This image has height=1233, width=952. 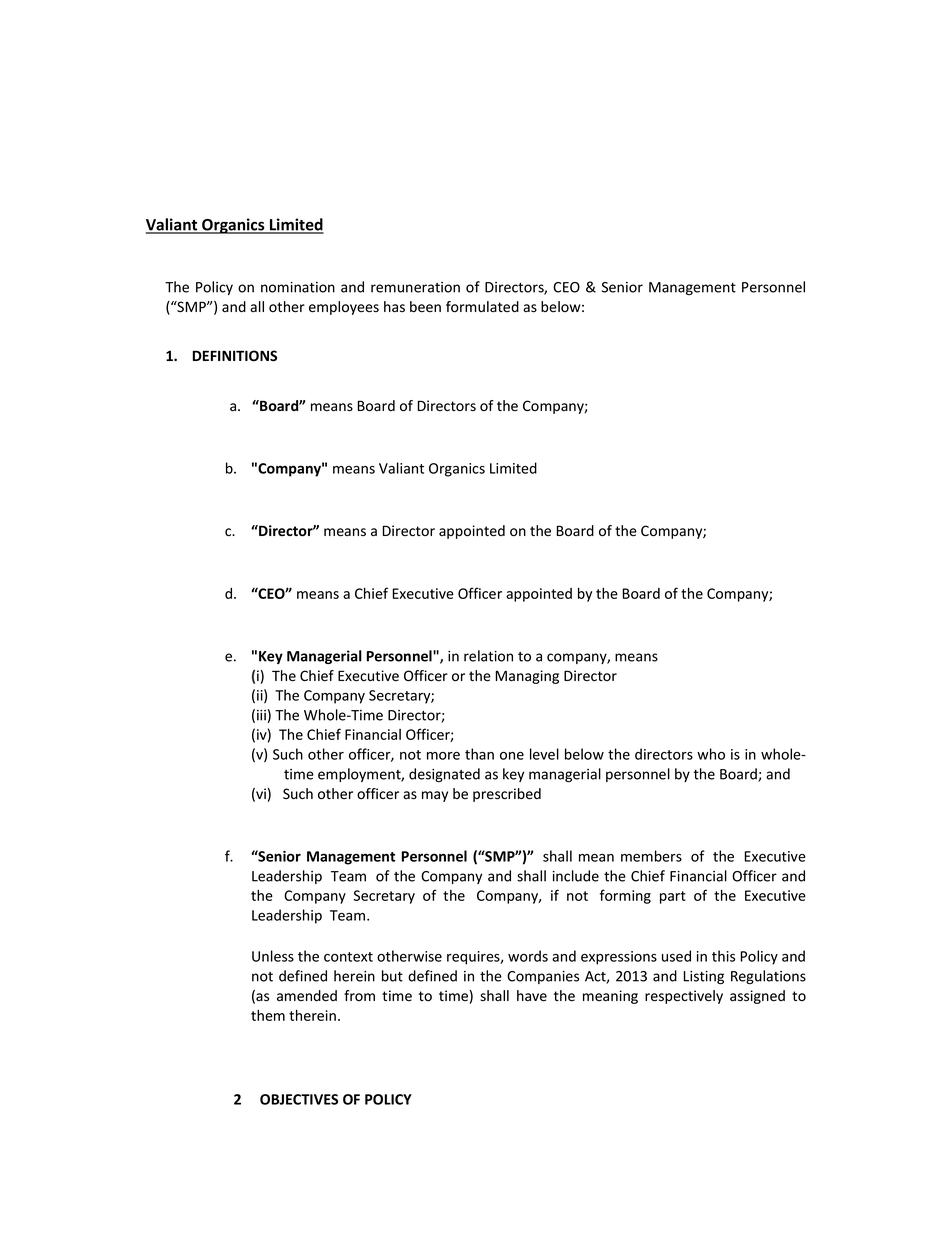 I want to click on formulated, so click(x=482, y=307).
